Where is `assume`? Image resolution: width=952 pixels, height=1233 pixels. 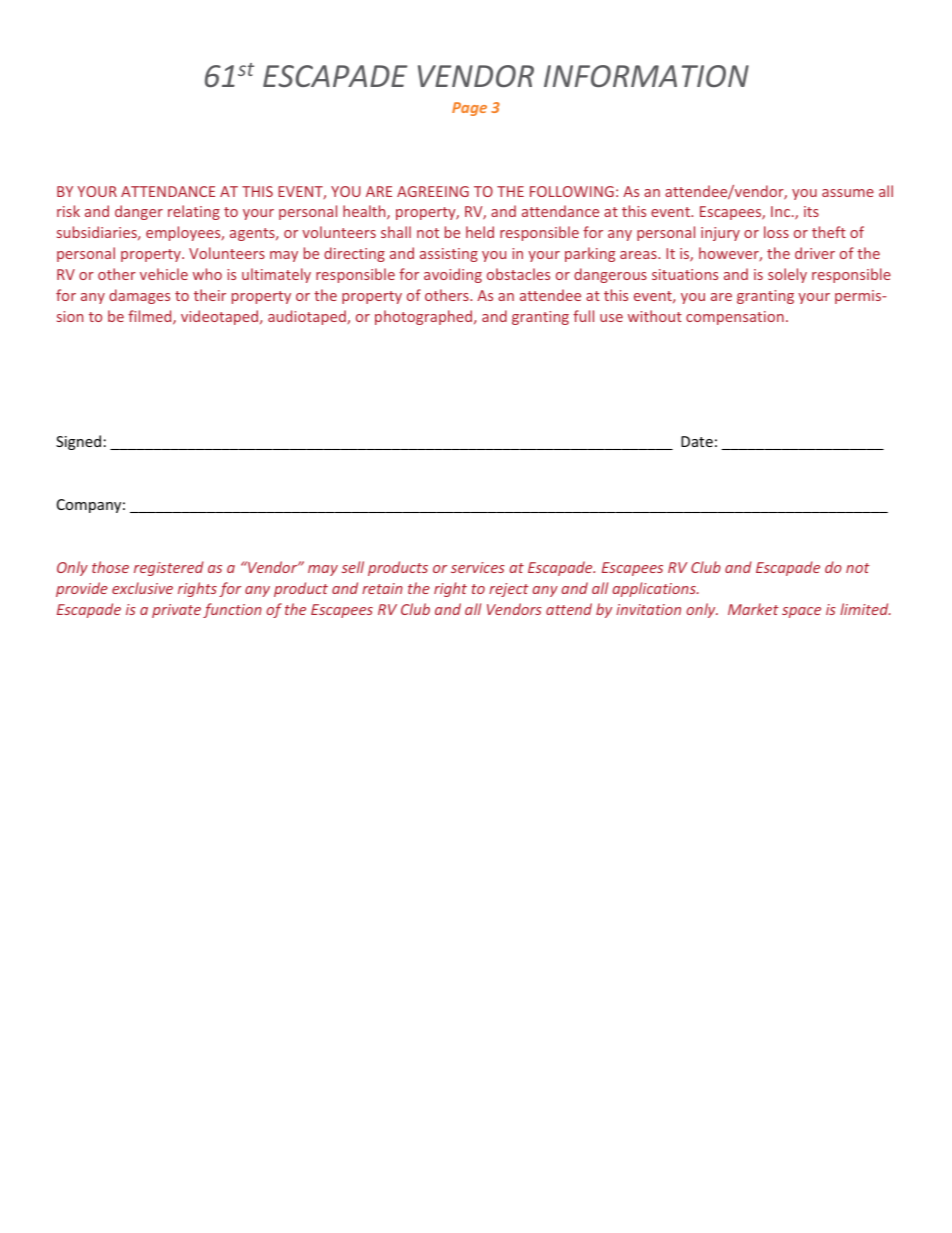 assume is located at coordinates (848, 193).
